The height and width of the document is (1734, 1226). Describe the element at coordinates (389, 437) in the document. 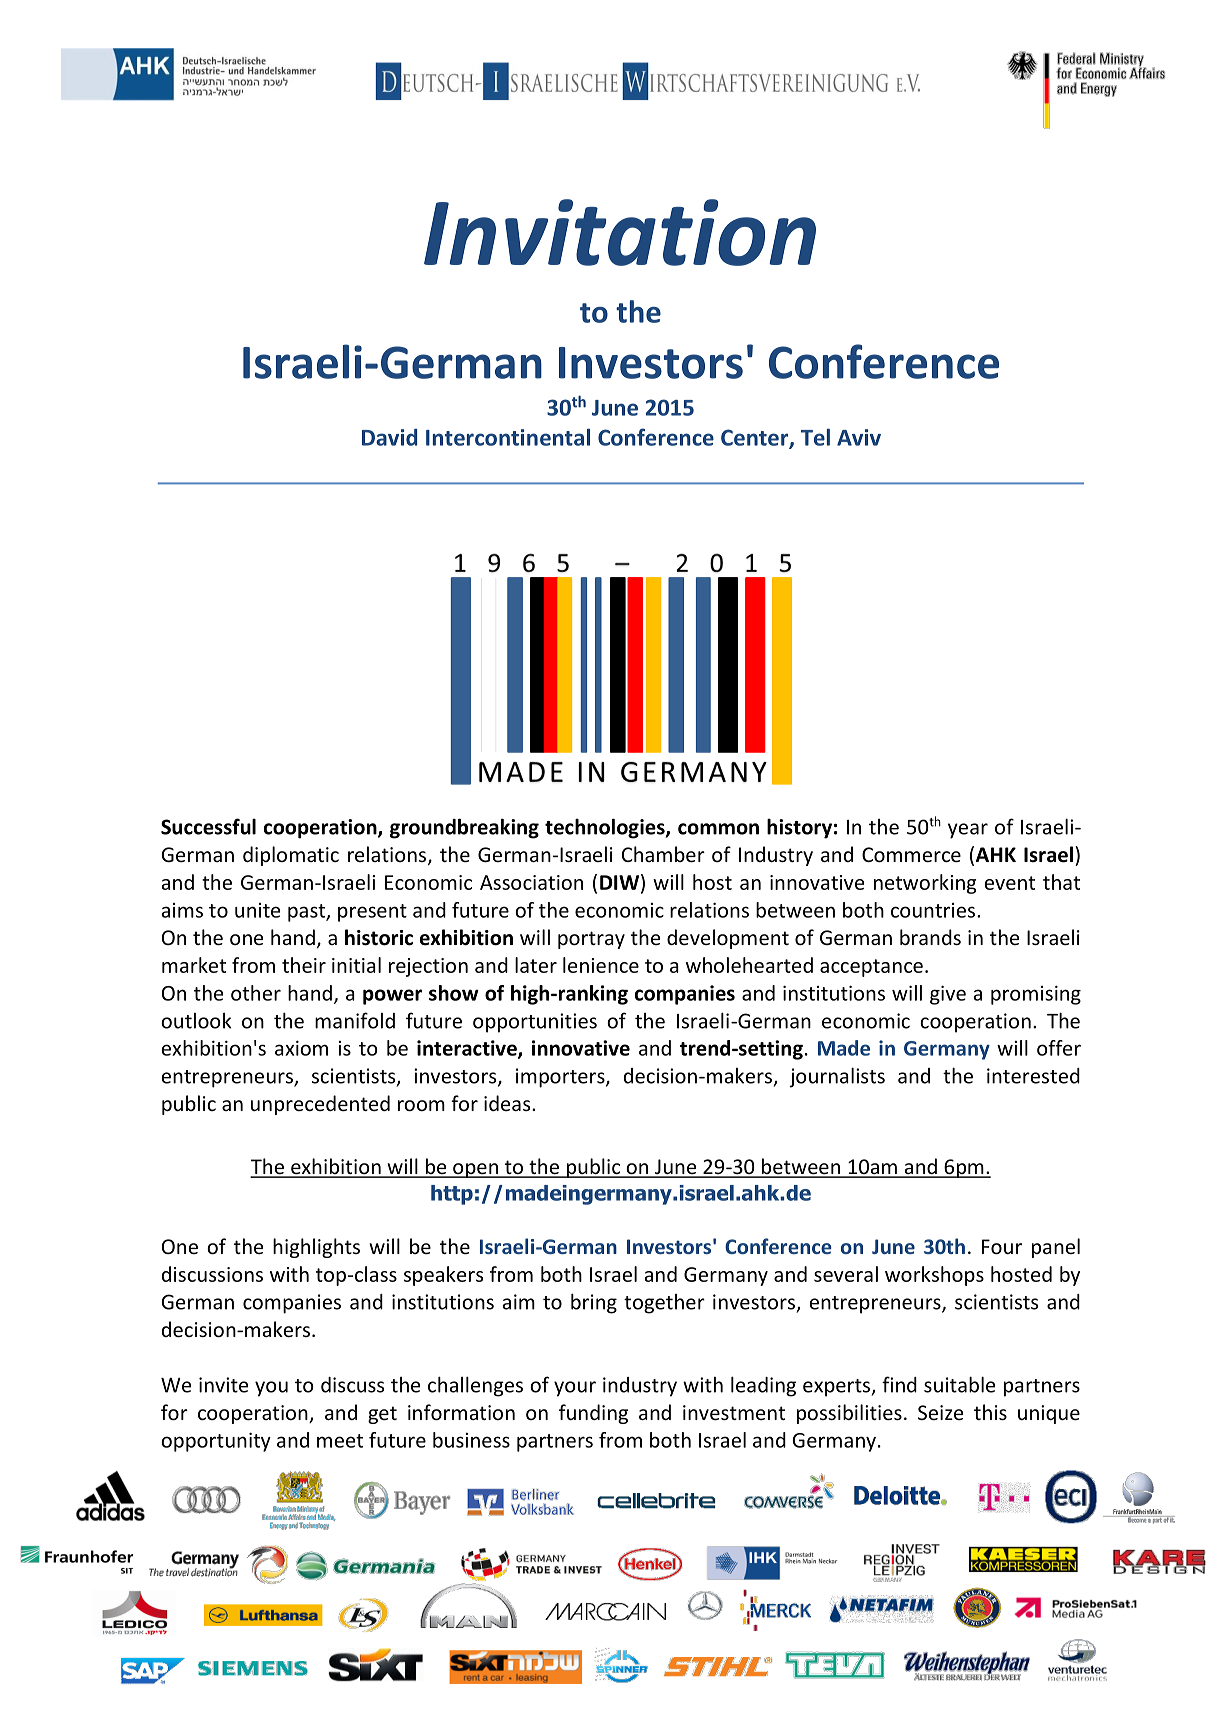

I see `David` at that location.
